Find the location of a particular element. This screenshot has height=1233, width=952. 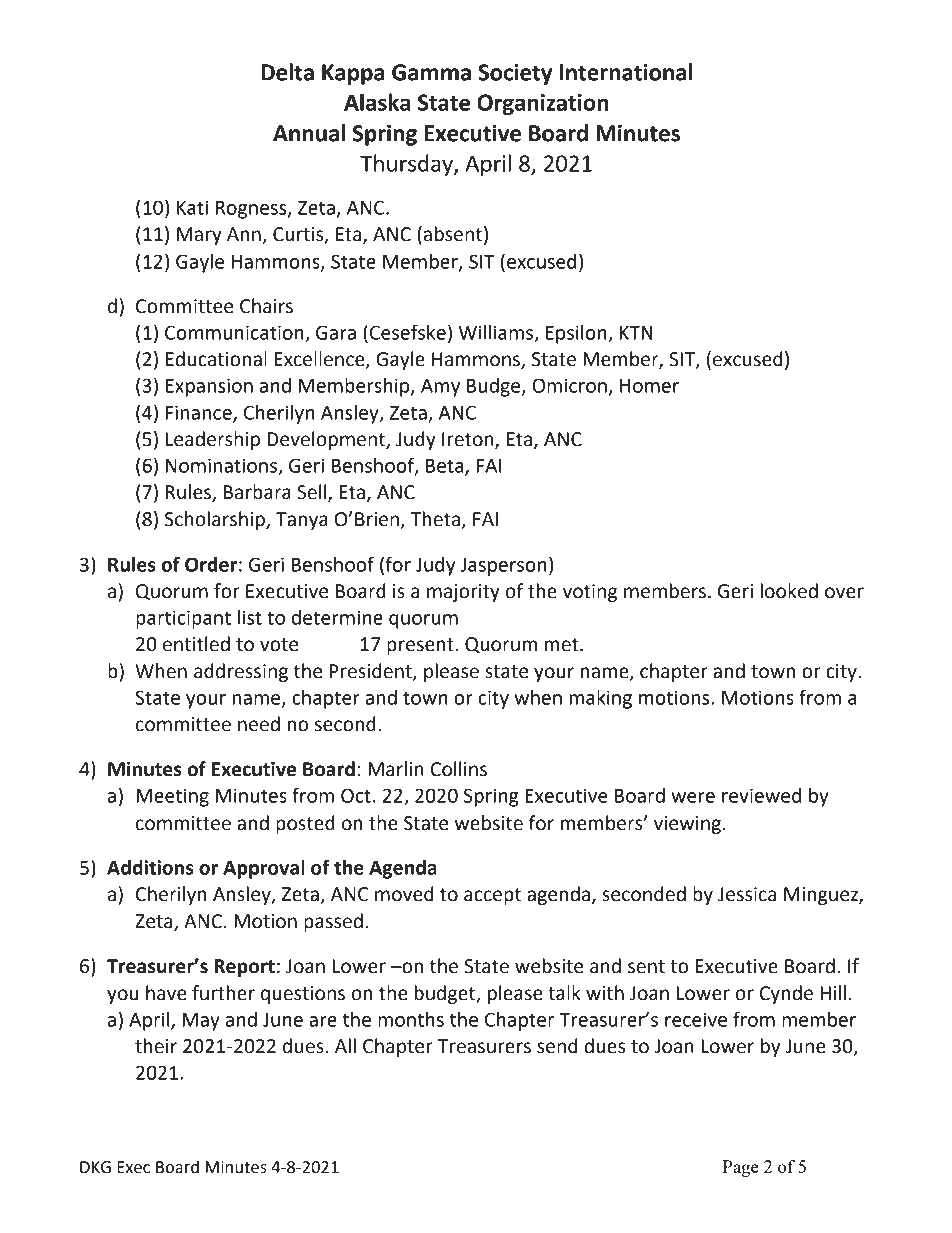

send is located at coordinates (557, 1046).
